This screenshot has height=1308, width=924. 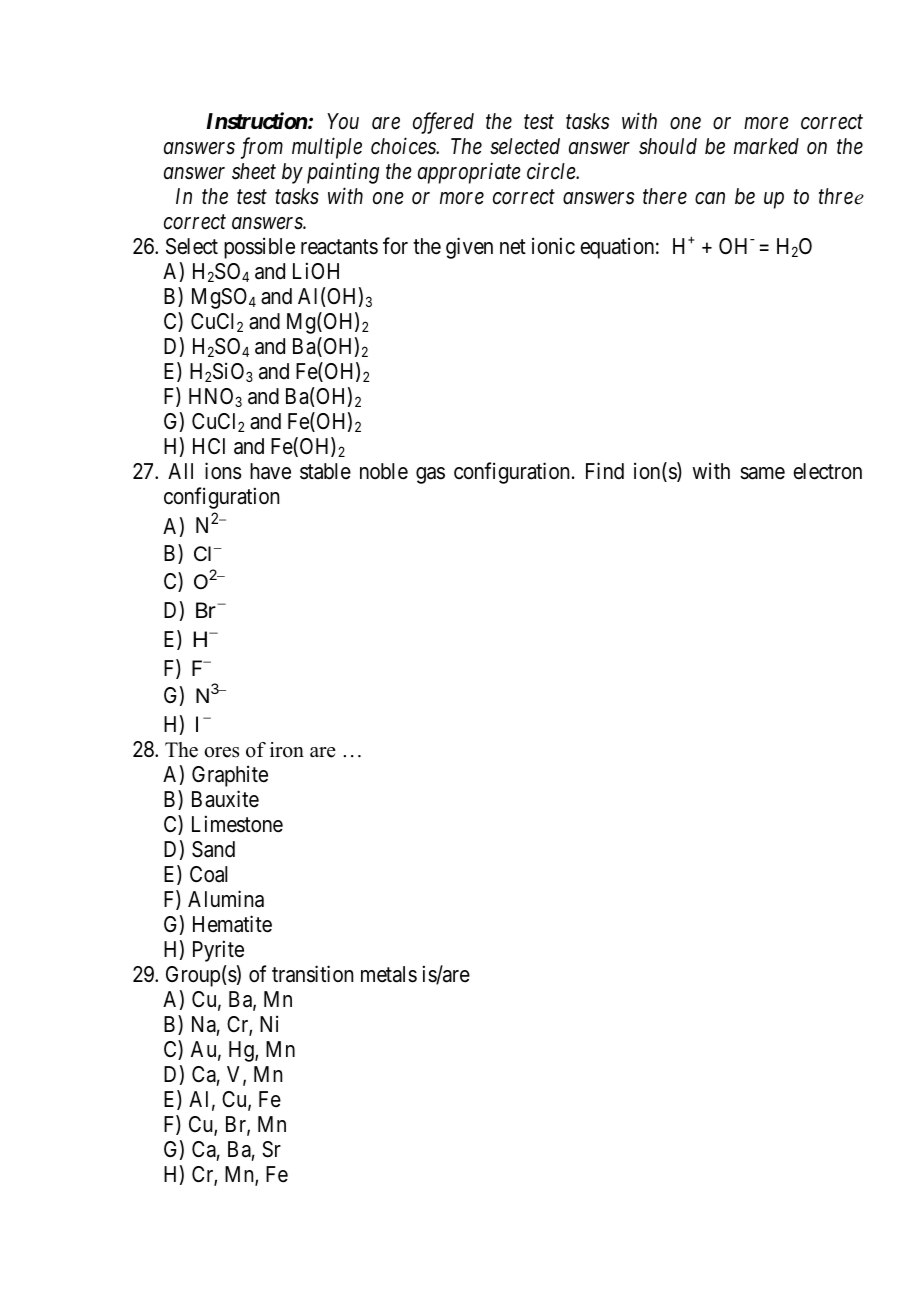 I want to click on same, so click(x=762, y=473).
